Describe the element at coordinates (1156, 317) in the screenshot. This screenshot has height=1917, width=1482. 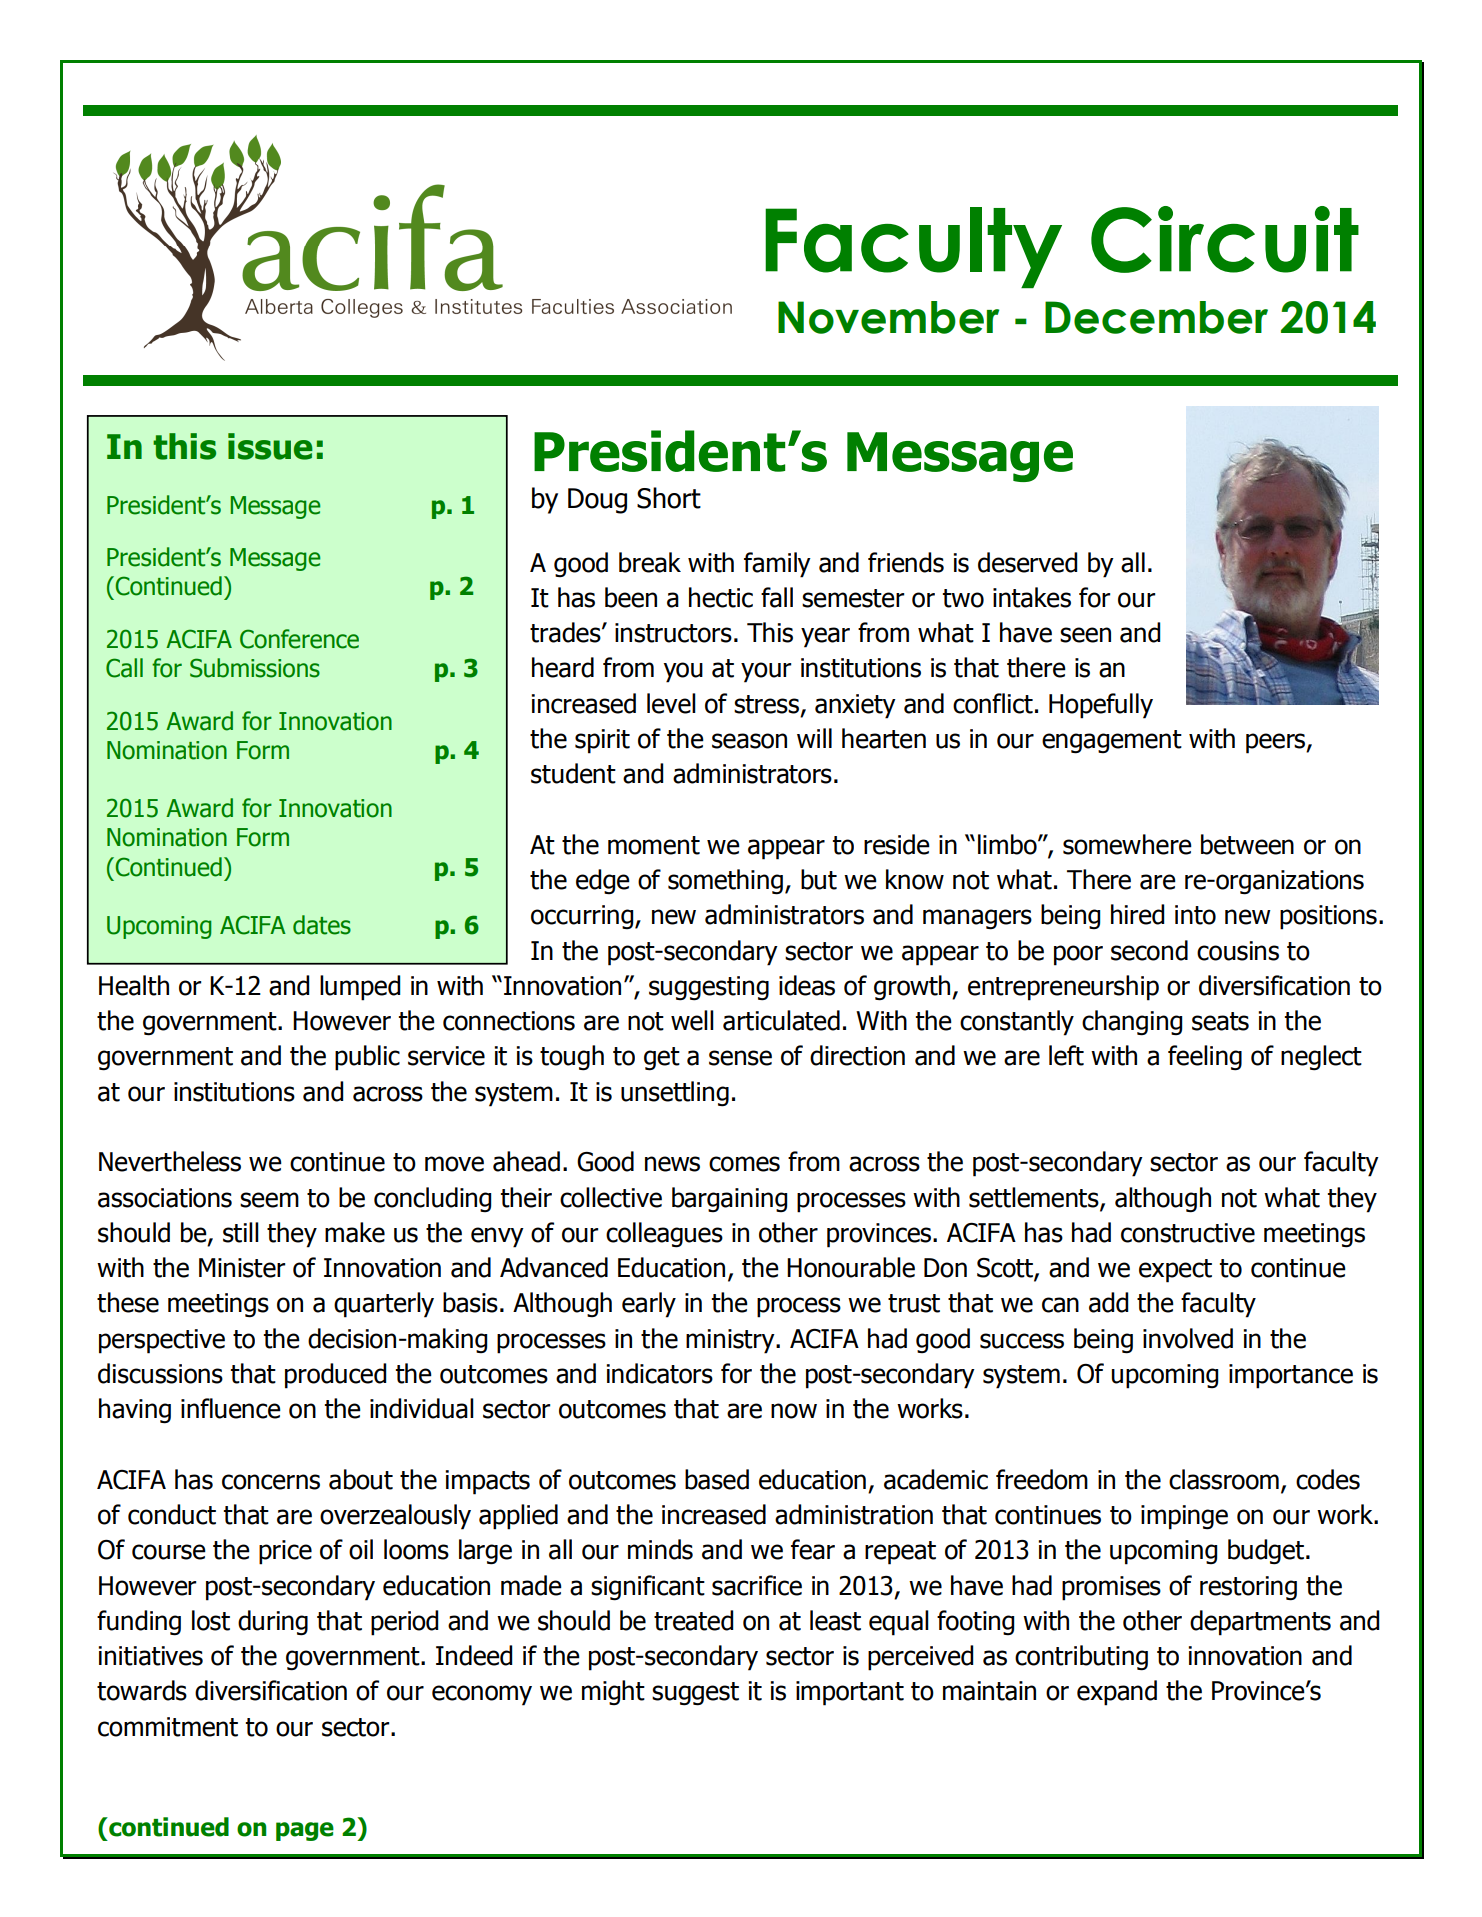
I see `December` at that location.
